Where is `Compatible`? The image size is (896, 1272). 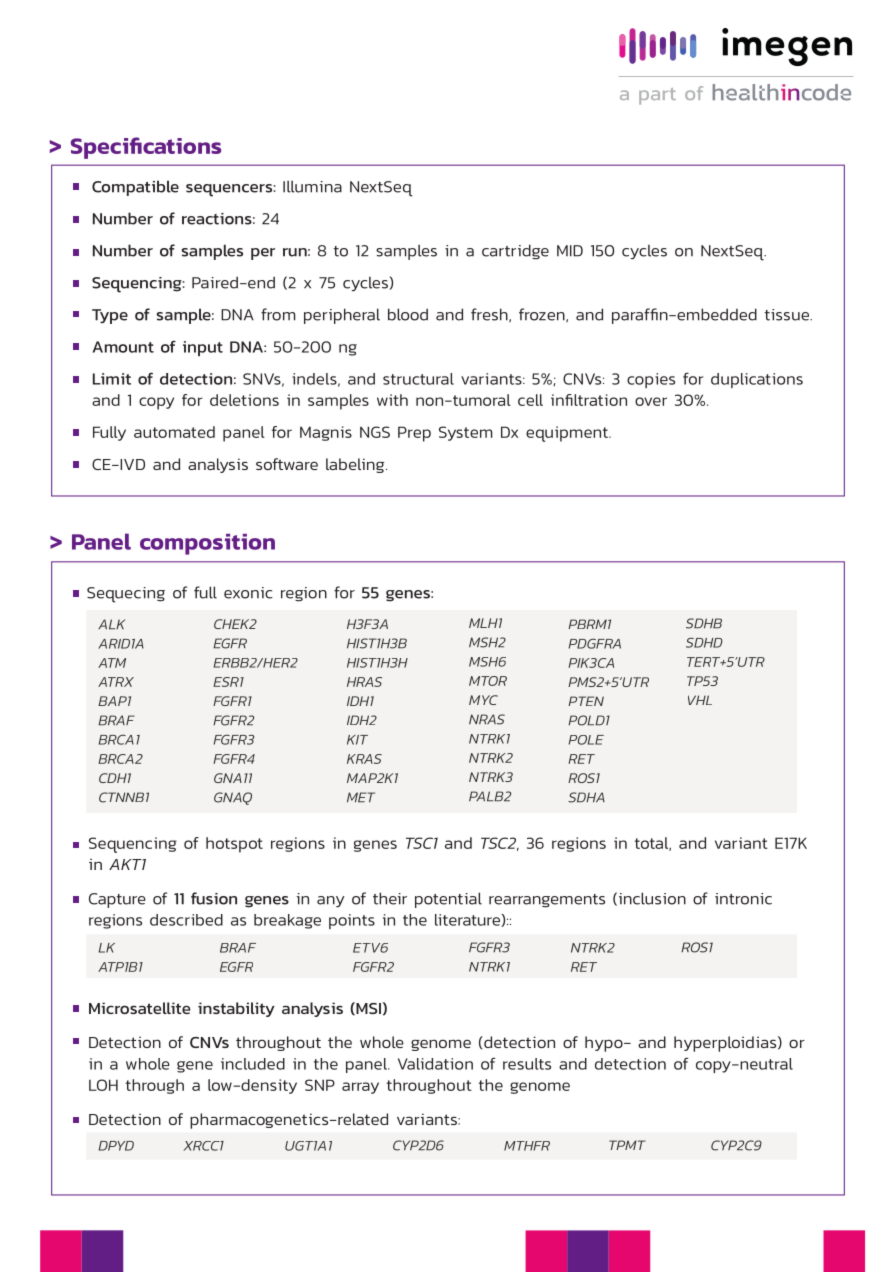
Compatible is located at coordinates (135, 188).
